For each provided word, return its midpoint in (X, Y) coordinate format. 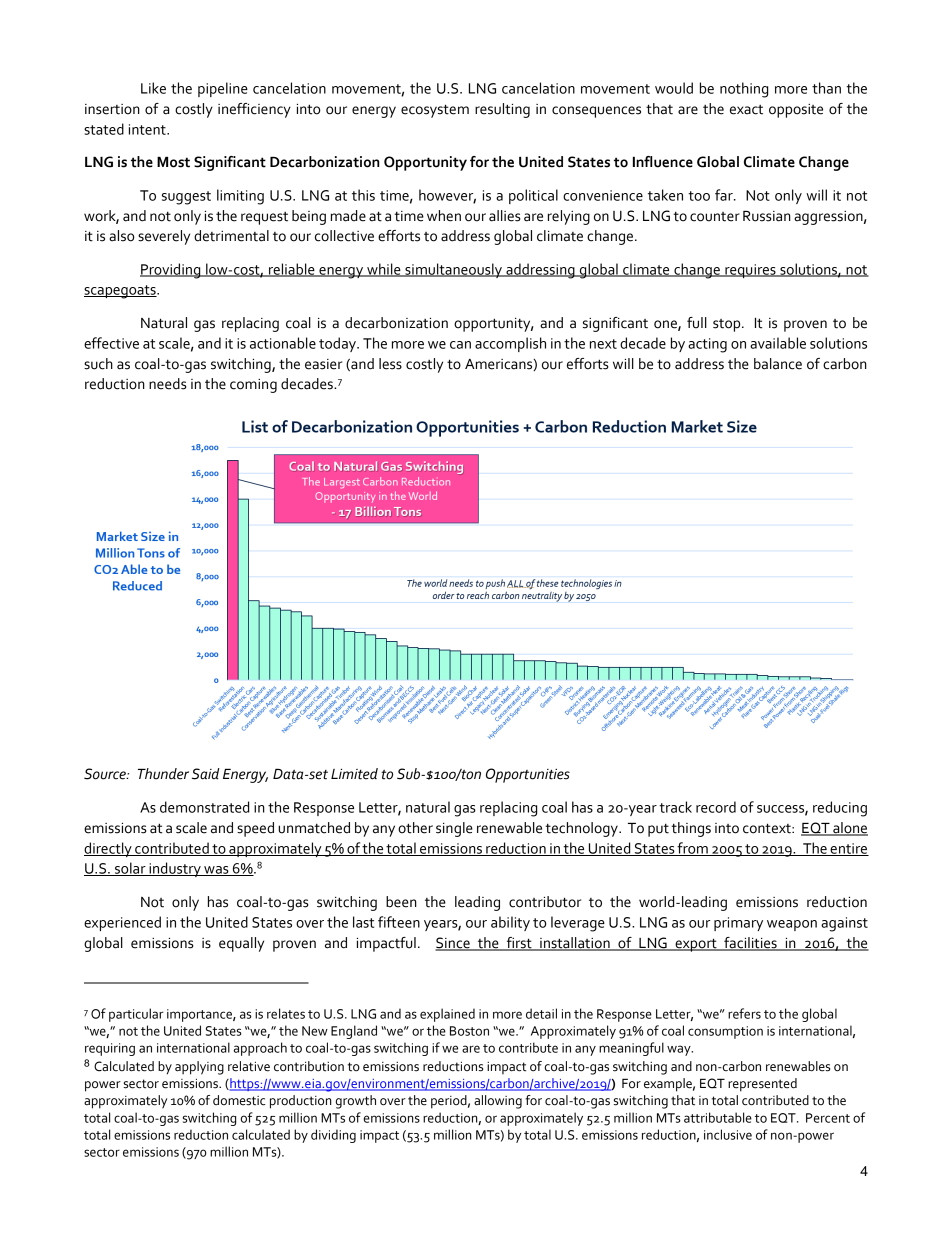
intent (148, 129)
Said (206, 774)
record (716, 807)
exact (746, 110)
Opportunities (528, 775)
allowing (498, 1102)
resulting (502, 110)
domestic (239, 1100)
